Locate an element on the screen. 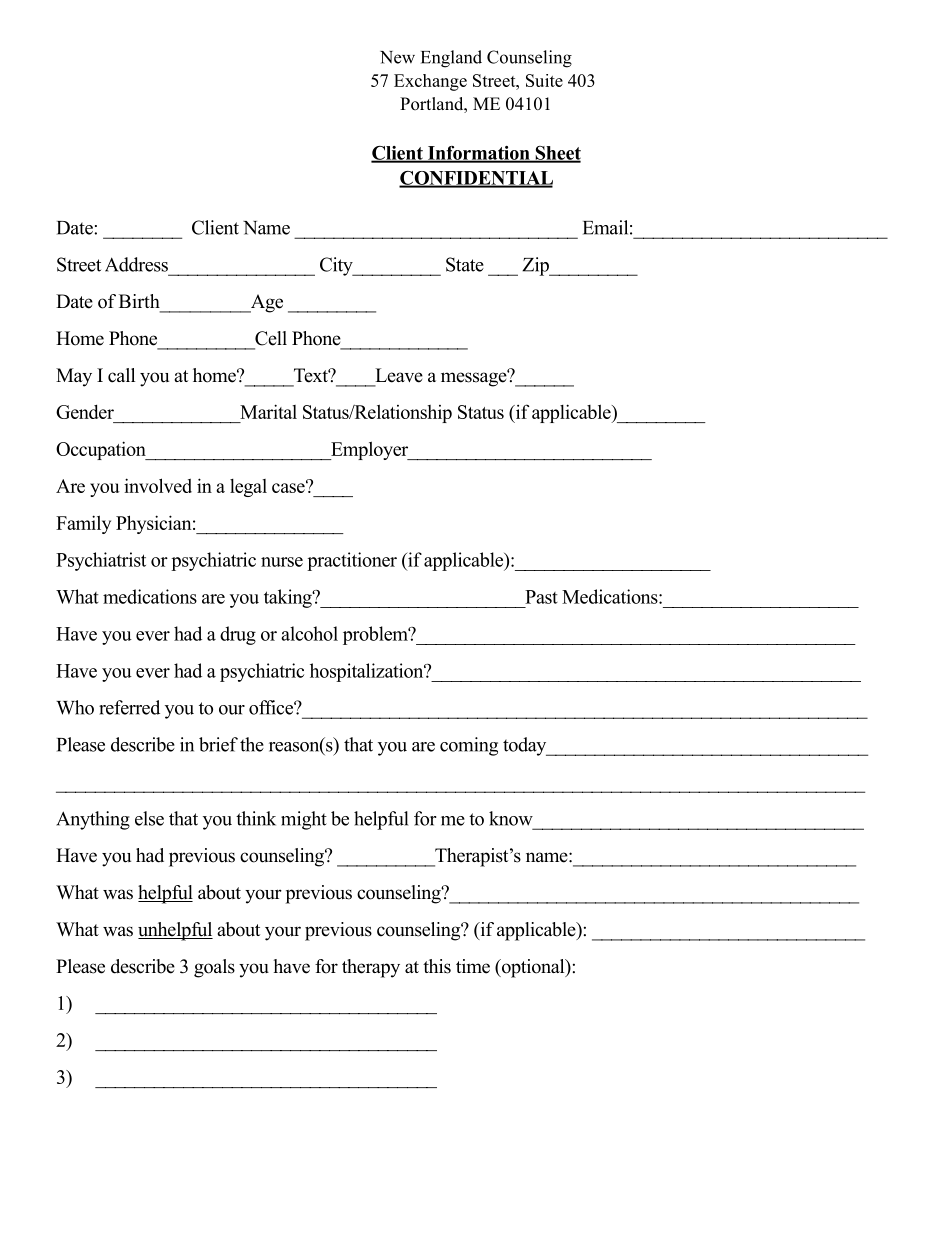  State is located at coordinates (465, 264).
